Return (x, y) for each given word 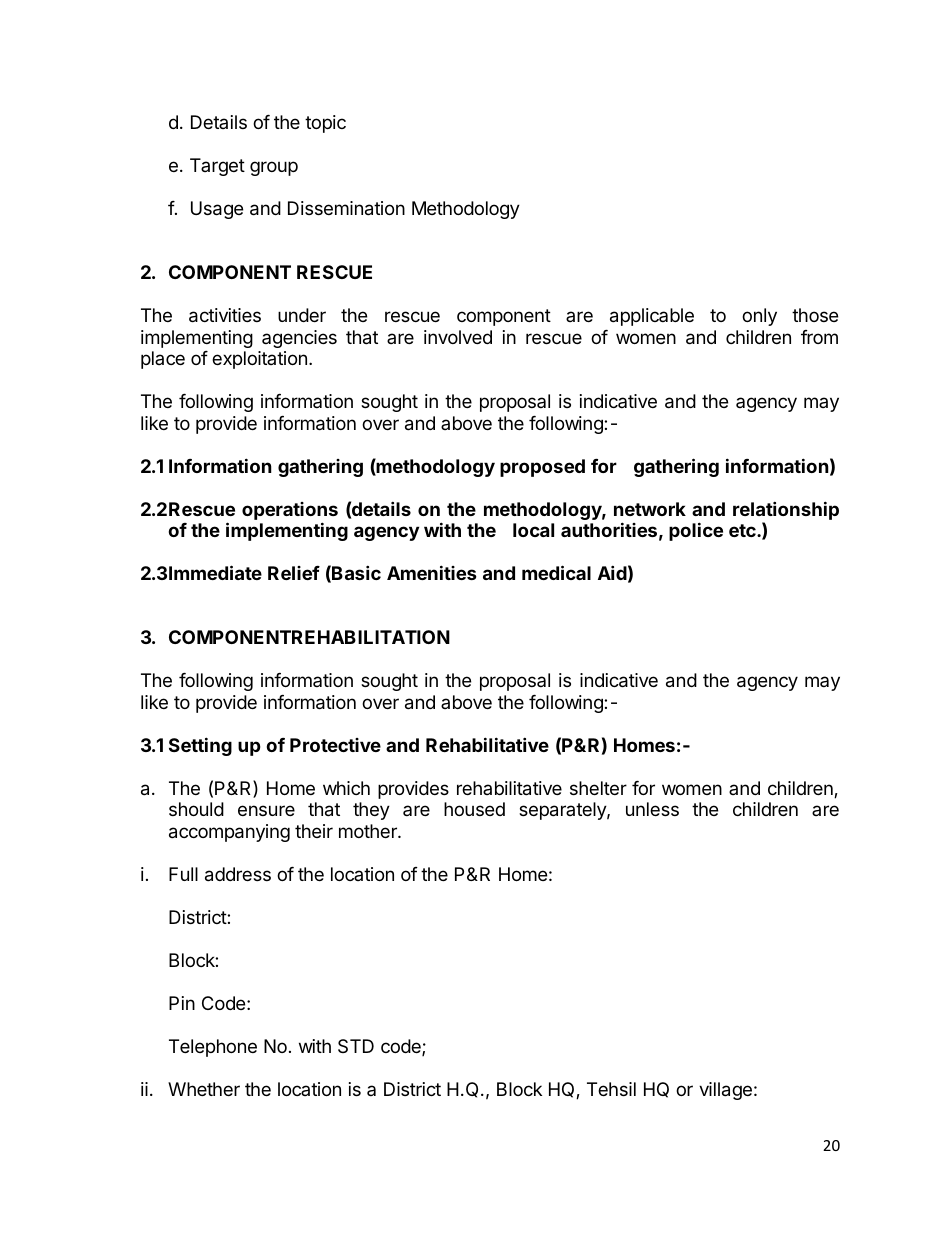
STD (356, 1046)
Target (217, 167)
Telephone (213, 1048)
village (725, 1091)
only (759, 317)
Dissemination (346, 208)
